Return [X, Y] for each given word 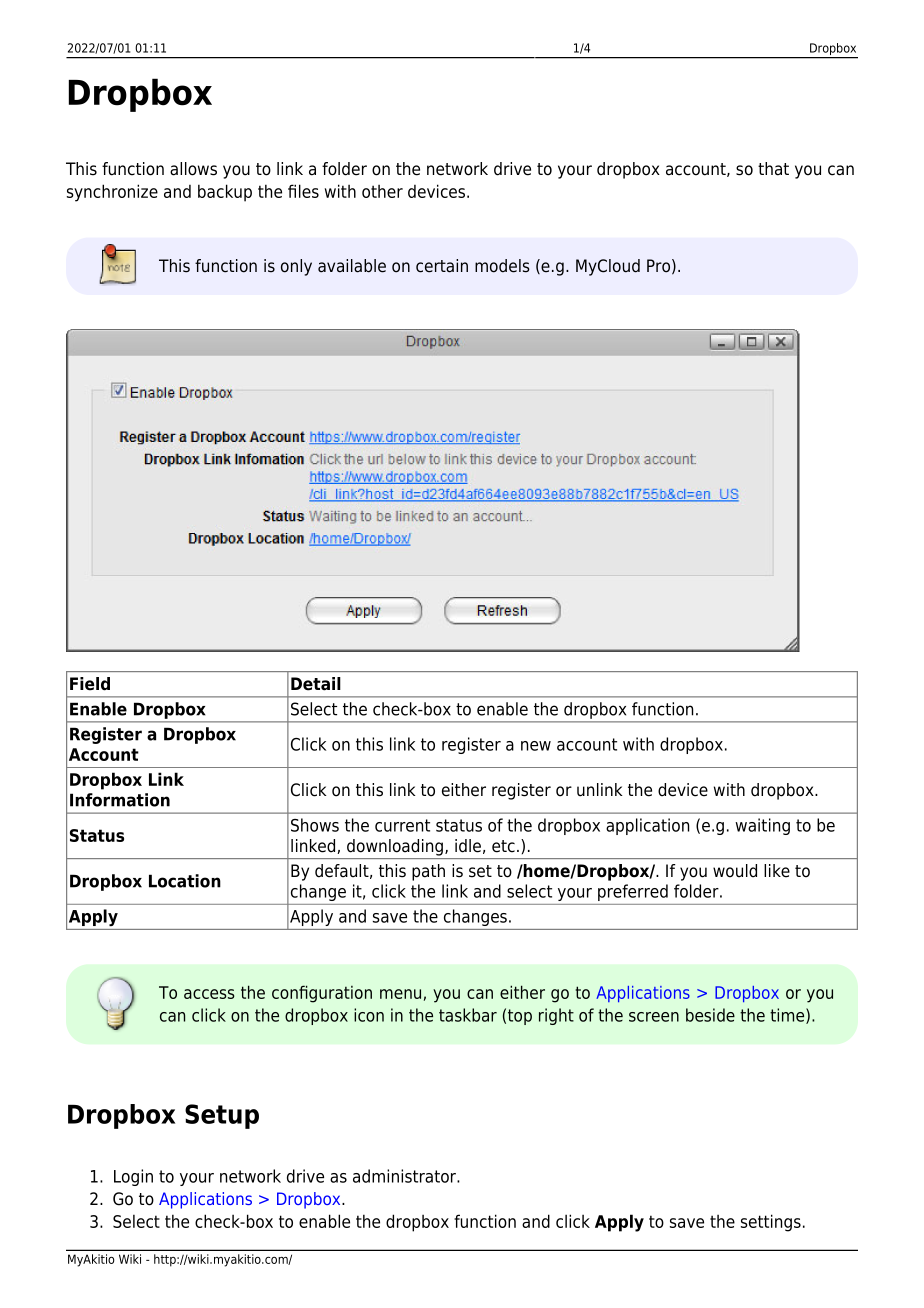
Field [90, 684]
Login [133, 1177]
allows [193, 169]
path [428, 872]
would [735, 871]
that [773, 169]
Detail [316, 684]
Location [185, 881]
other [382, 191]
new [536, 746]
